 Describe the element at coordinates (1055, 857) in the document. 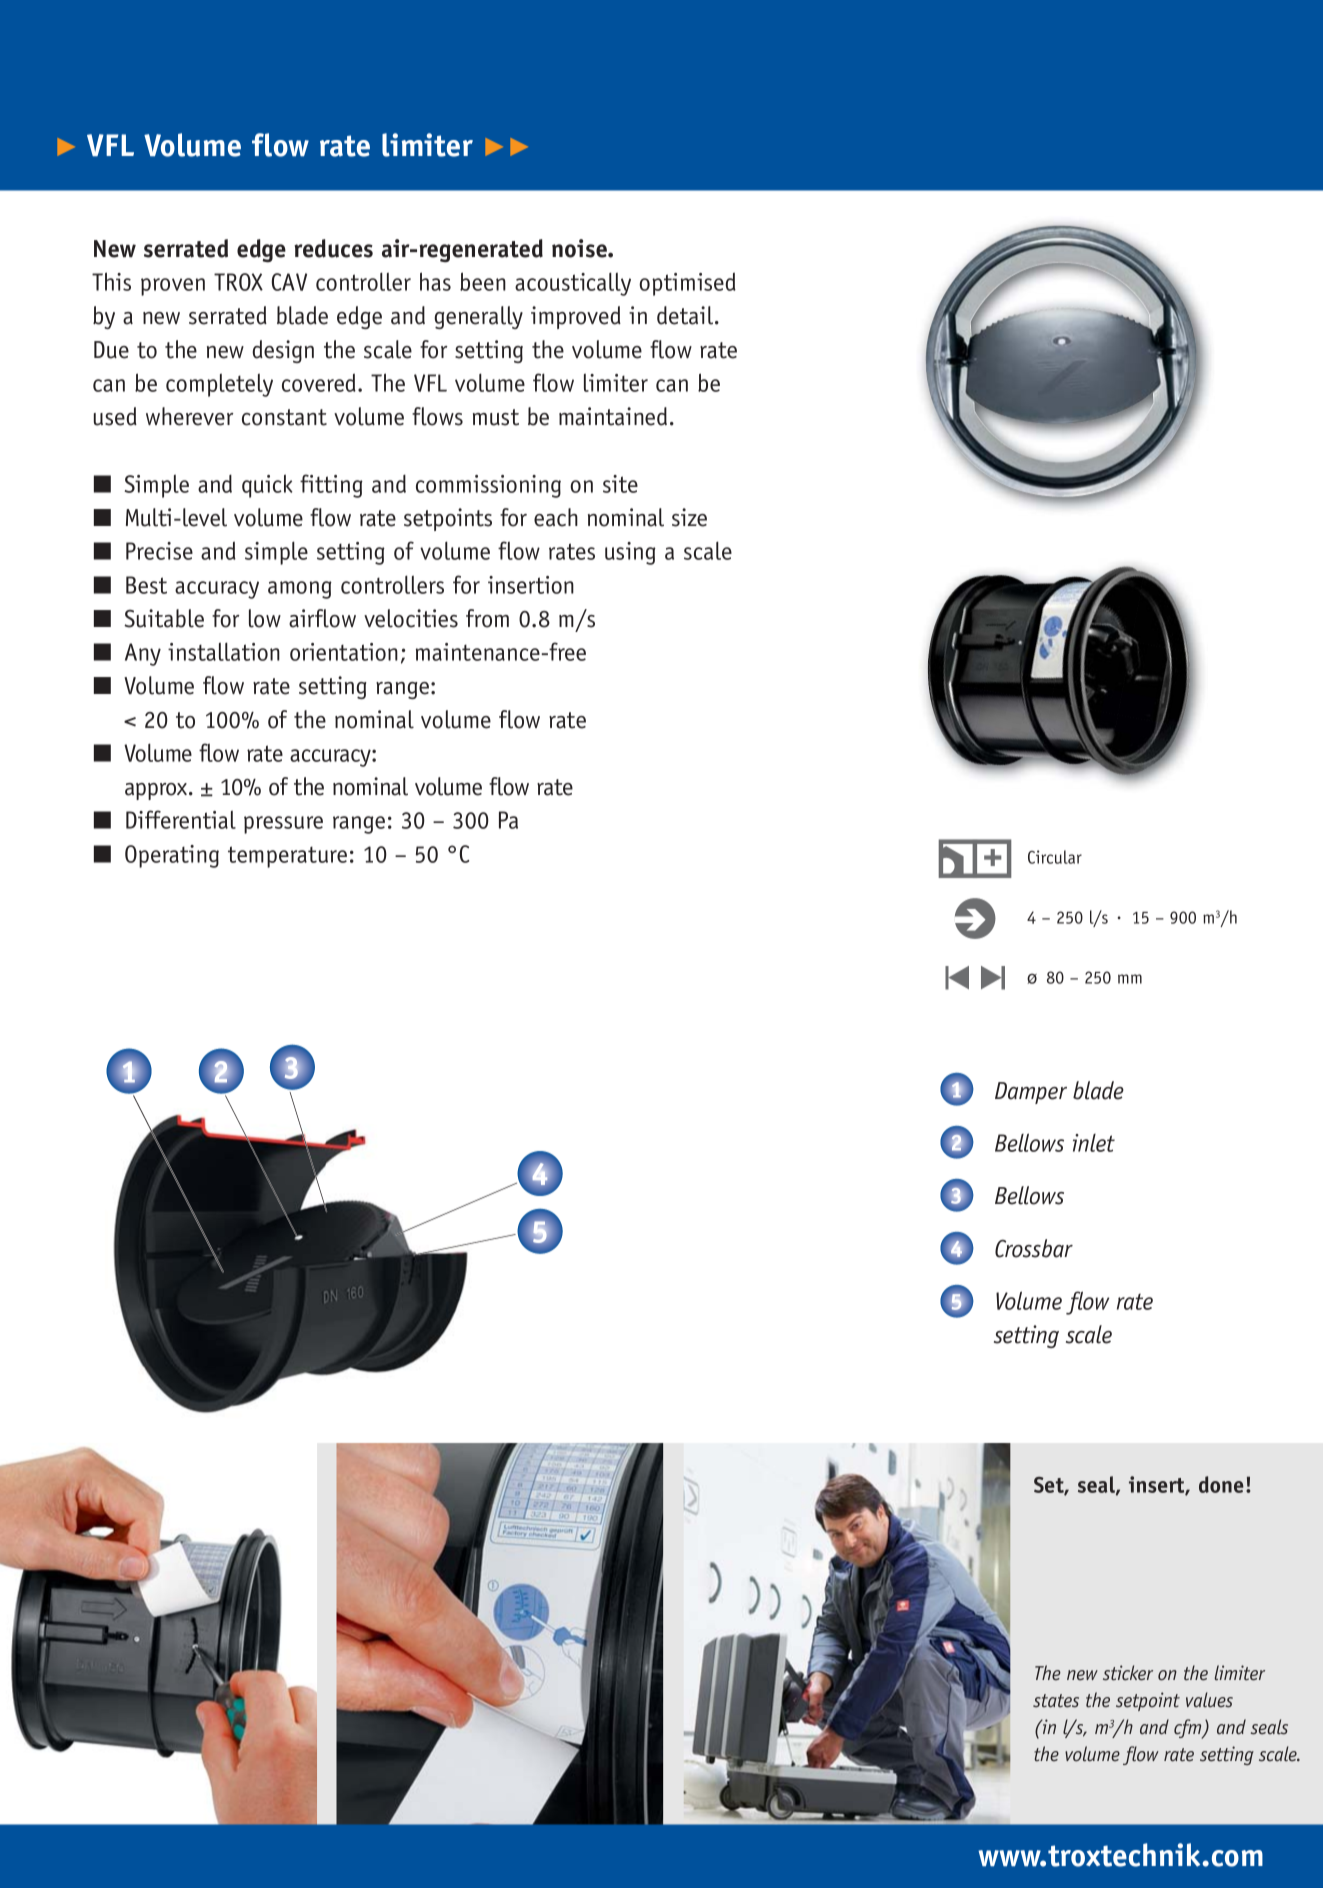

I see `Circular` at that location.
